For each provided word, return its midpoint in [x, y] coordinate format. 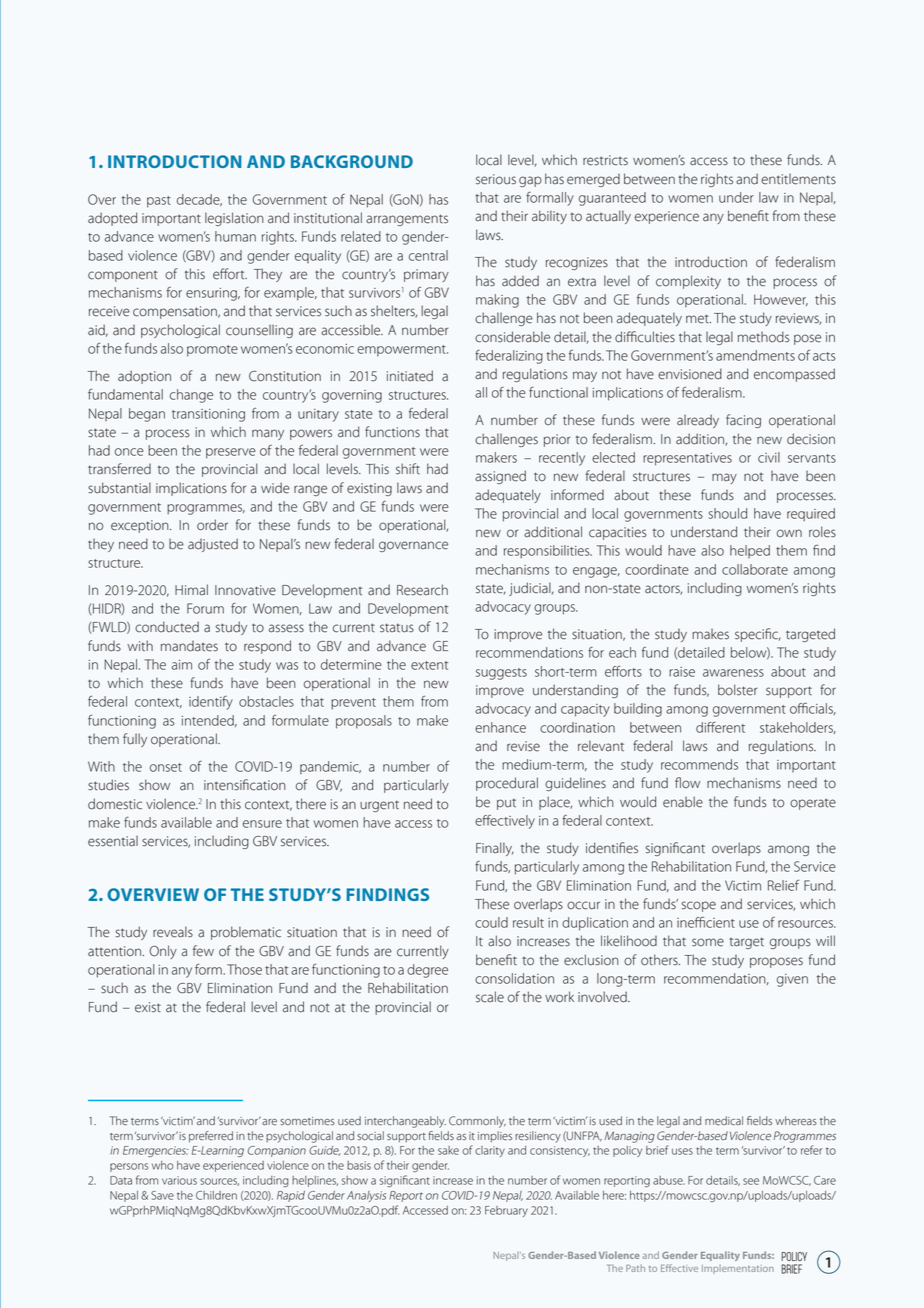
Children [216, 1195]
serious [496, 179]
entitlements [798, 179]
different [720, 727]
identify [211, 703]
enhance [500, 727]
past [159, 202]
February [506, 1211]
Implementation [738, 1269]
